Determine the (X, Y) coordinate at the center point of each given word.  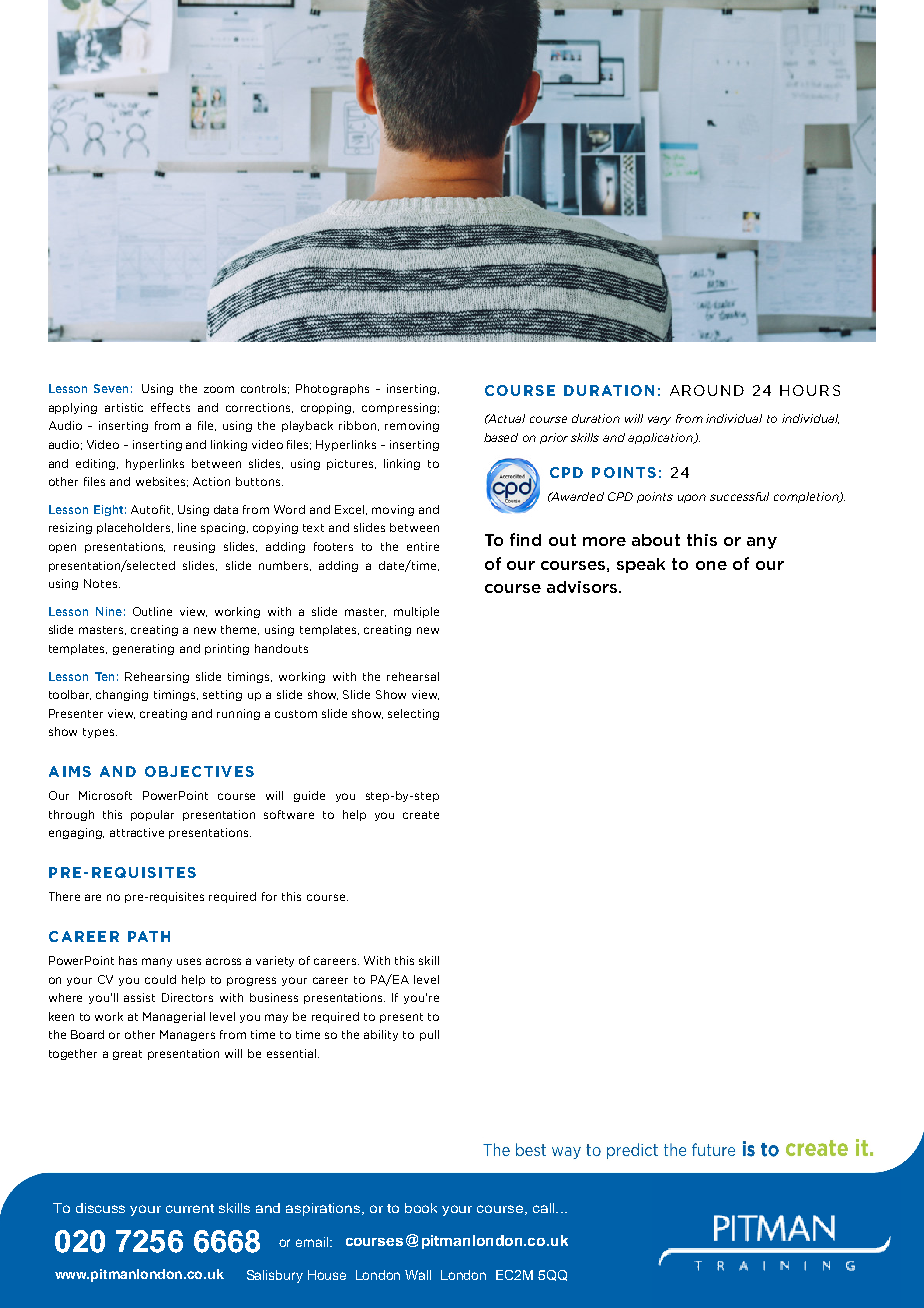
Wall (418, 1275)
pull (429, 1035)
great (127, 1055)
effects (170, 407)
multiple (416, 612)
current (190, 1208)
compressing (399, 408)
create (421, 815)
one (711, 565)
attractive (137, 832)
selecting (413, 714)
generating (143, 649)
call (545, 1208)
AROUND (707, 390)
